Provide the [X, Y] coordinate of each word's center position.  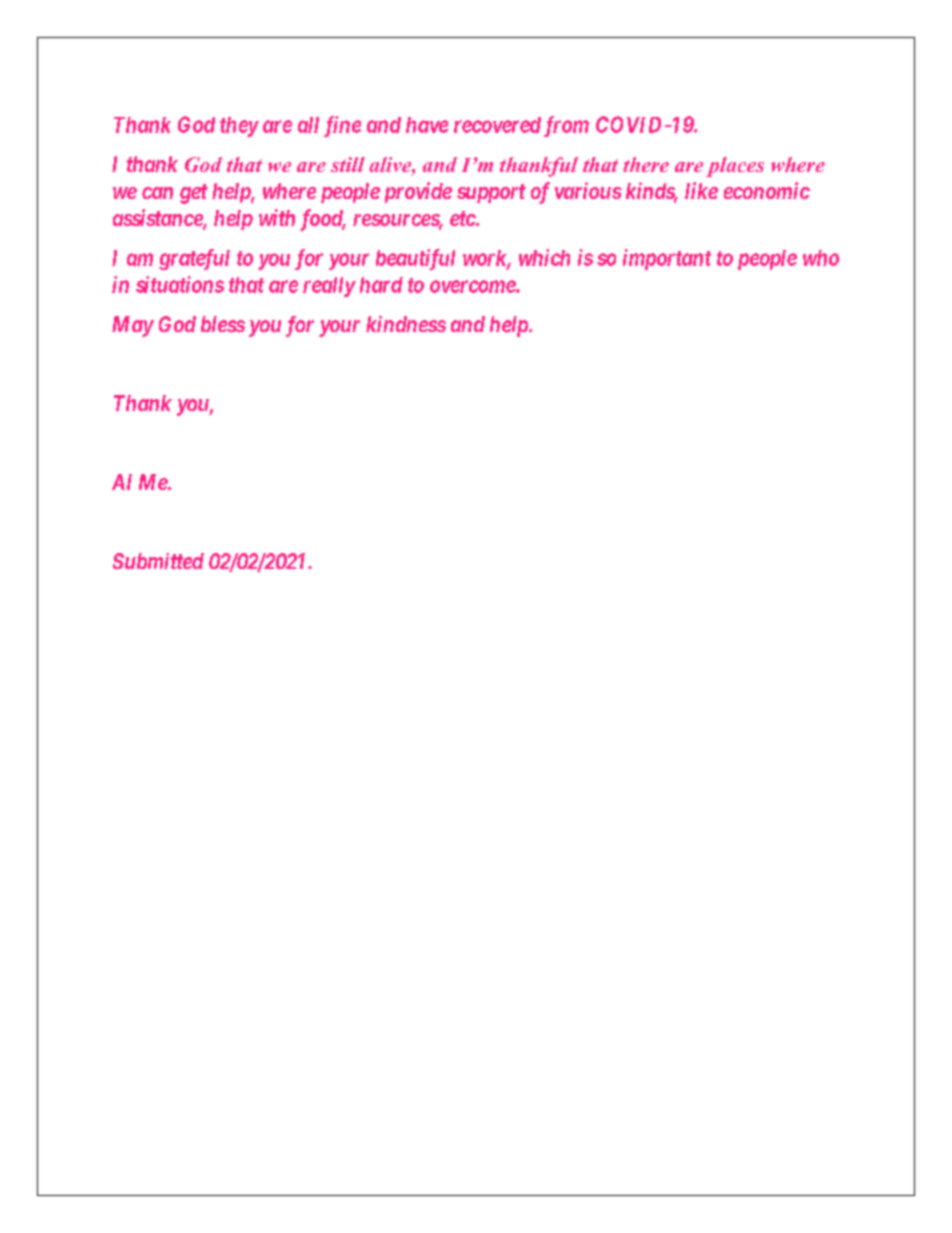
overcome [473, 286]
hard [381, 285]
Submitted [158, 561]
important [667, 259]
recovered [497, 125]
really [329, 287]
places [735, 167]
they [239, 127]
